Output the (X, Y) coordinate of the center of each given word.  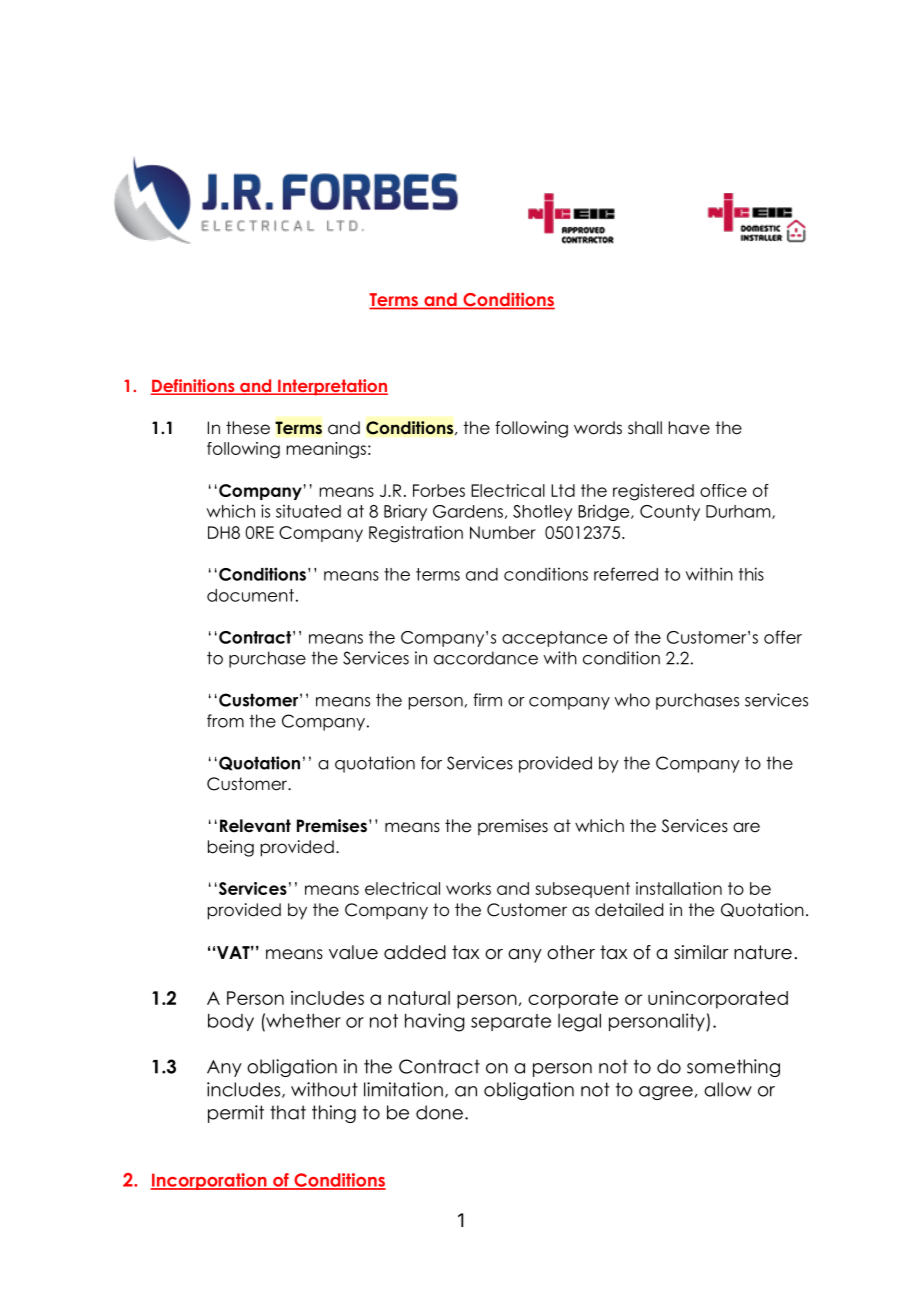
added (415, 952)
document (250, 595)
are (746, 827)
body (231, 1022)
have (689, 428)
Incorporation (210, 1181)
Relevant (255, 826)
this (751, 574)
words (598, 428)
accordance (486, 658)
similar (701, 952)
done (439, 1112)
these (248, 428)
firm (487, 700)
